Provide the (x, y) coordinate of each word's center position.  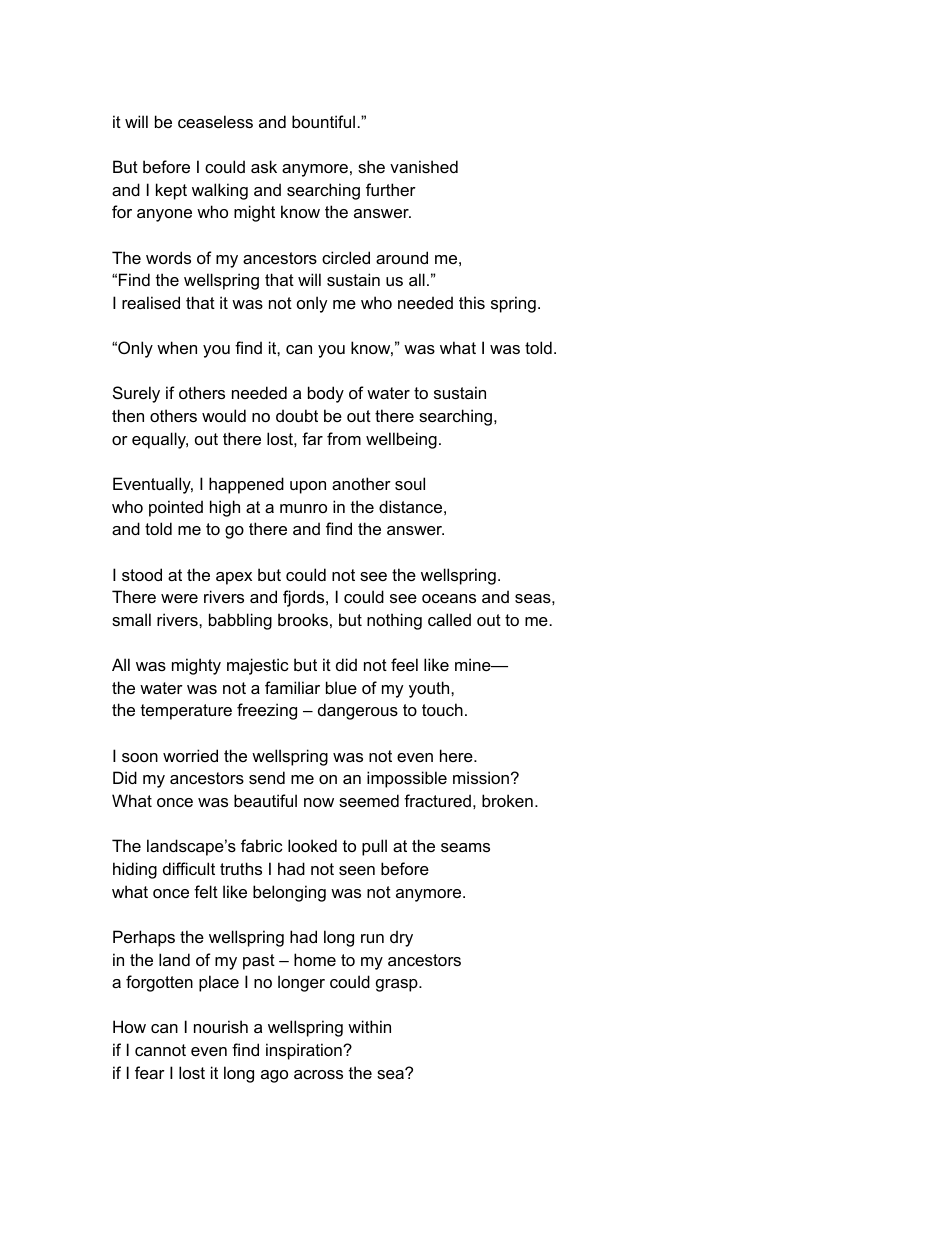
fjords (305, 598)
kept (171, 191)
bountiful (323, 121)
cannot (160, 1050)
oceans (449, 598)
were (179, 598)
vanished (424, 166)
